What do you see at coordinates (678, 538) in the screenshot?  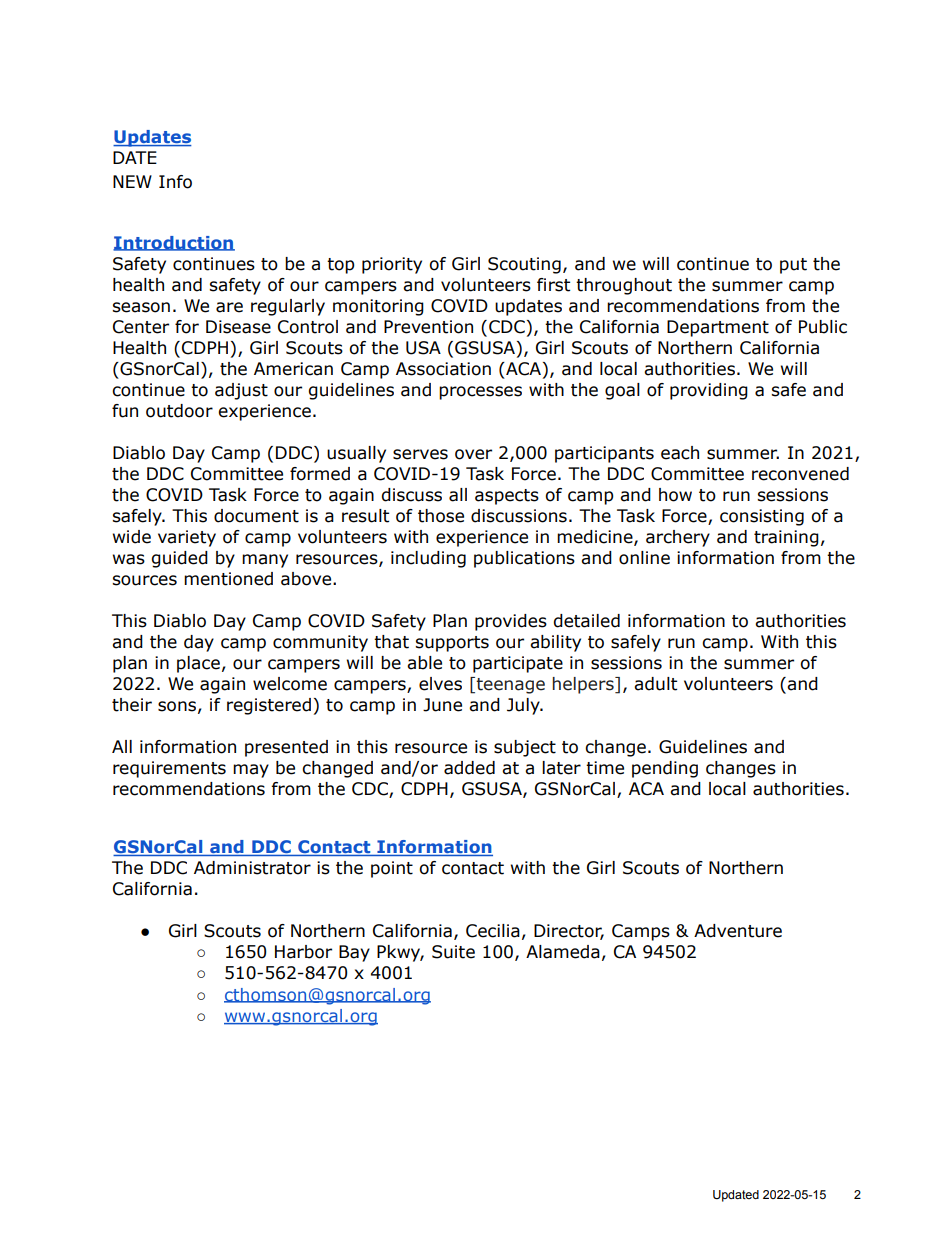 I see `archery` at bounding box center [678, 538].
